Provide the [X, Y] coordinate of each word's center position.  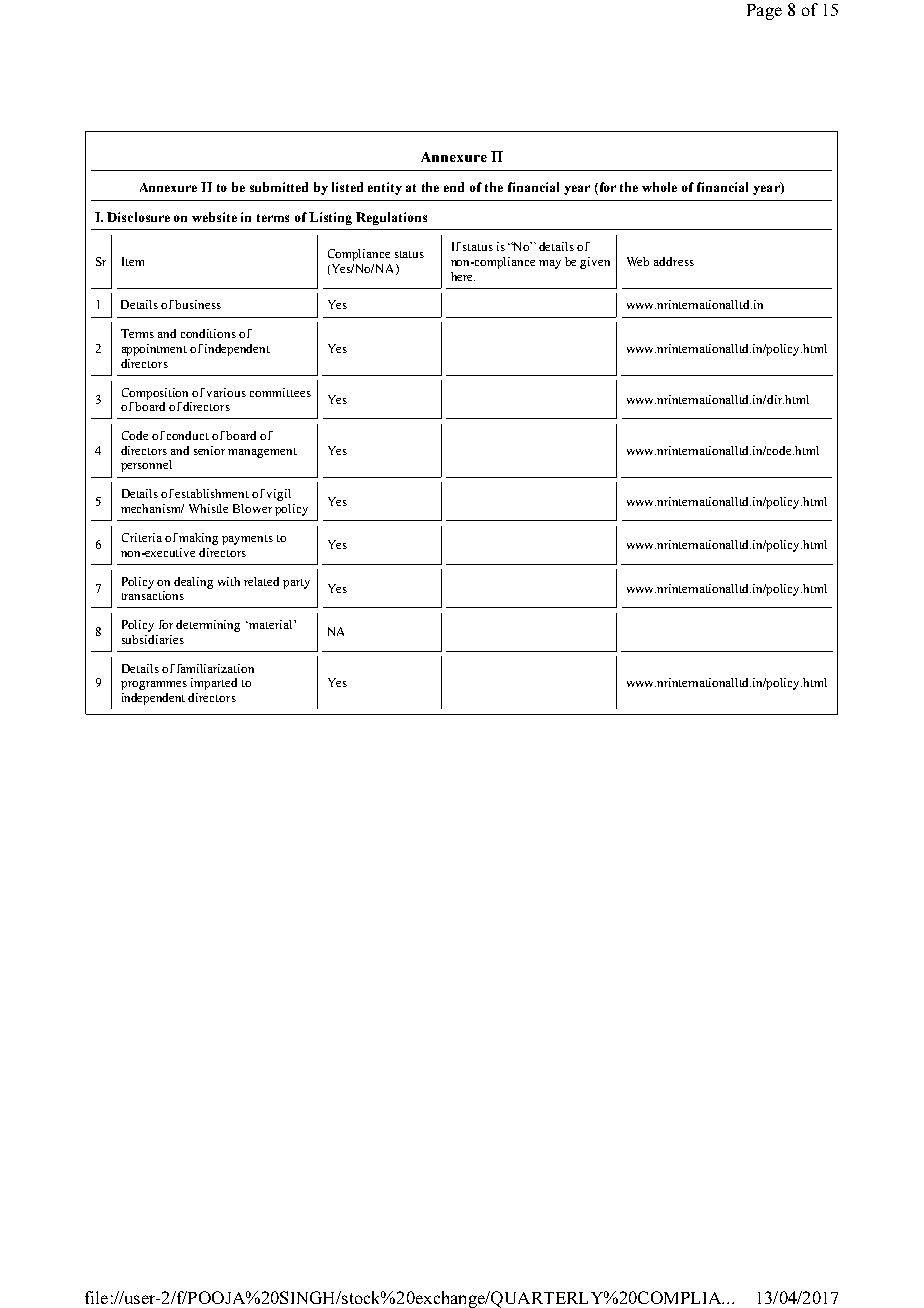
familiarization [215, 668]
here [463, 276]
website [214, 217]
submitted [279, 187]
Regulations [391, 218]
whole [659, 187]
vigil [279, 495]
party [296, 584]
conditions [208, 333]
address [674, 261]
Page [764, 12]
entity [385, 188]
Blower [252, 508]
